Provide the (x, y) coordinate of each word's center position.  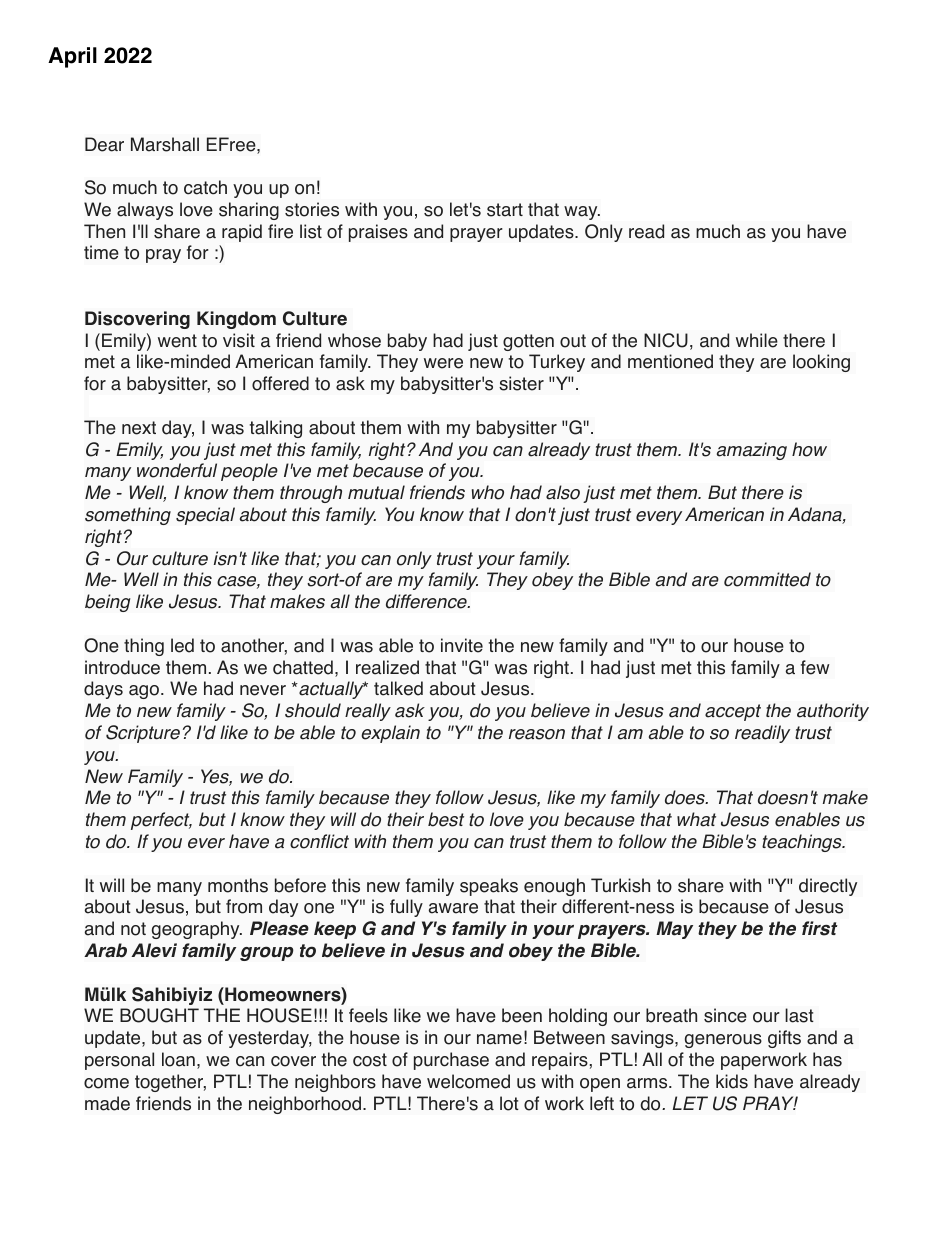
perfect (161, 821)
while (757, 340)
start (505, 210)
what (696, 819)
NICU (666, 340)
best (446, 819)
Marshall (165, 144)
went (177, 341)
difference (427, 601)
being (108, 603)
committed (767, 579)
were (443, 363)
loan (178, 1059)
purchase (451, 1061)
